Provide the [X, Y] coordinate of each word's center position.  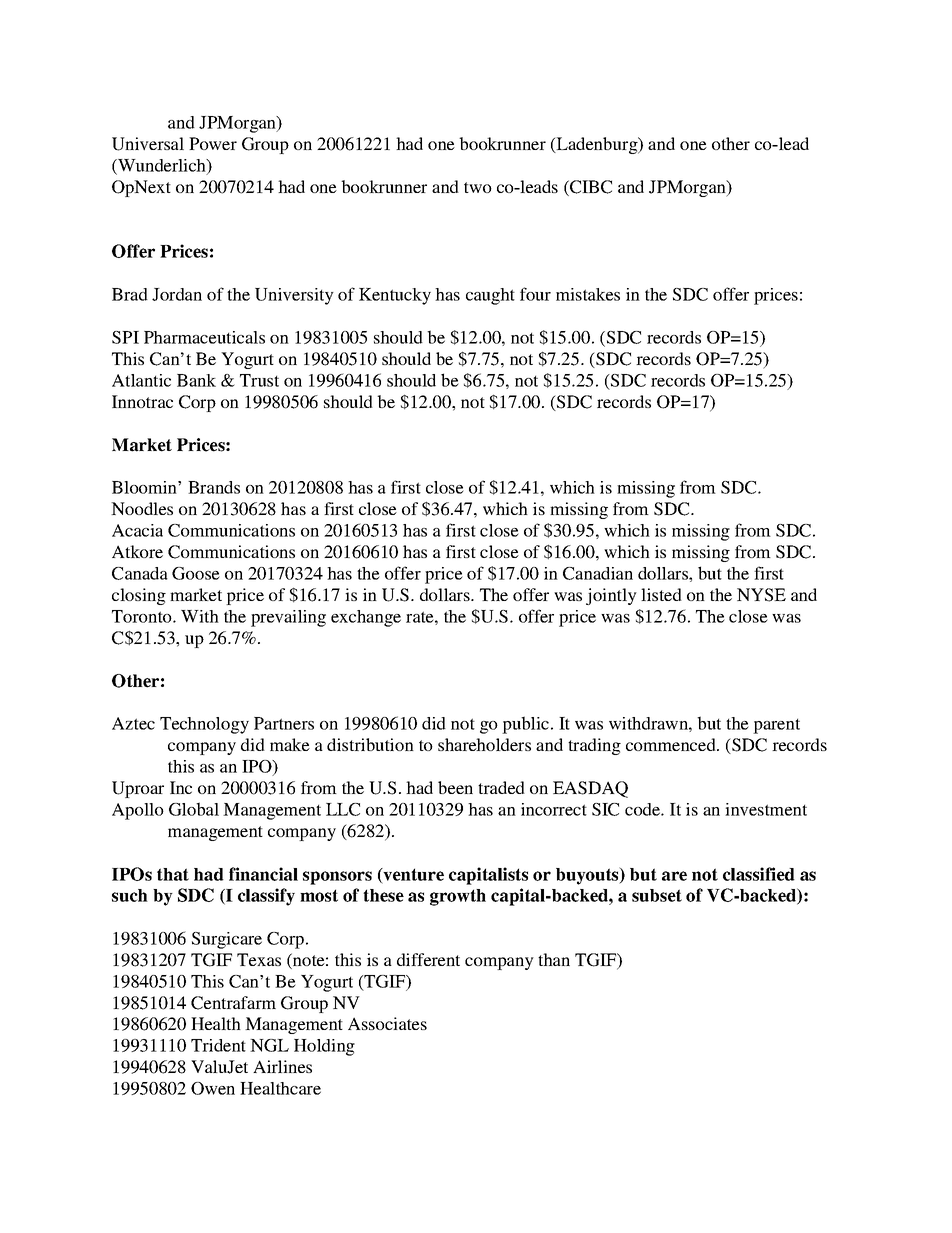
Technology [204, 725]
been [455, 787]
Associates [387, 1023]
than [554, 959]
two [478, 187]
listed [661, 594]
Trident [218, 1045]
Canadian [598, 573]
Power [213, 143]
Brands [214, 487]
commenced [672, 744]
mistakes [588, 294]
